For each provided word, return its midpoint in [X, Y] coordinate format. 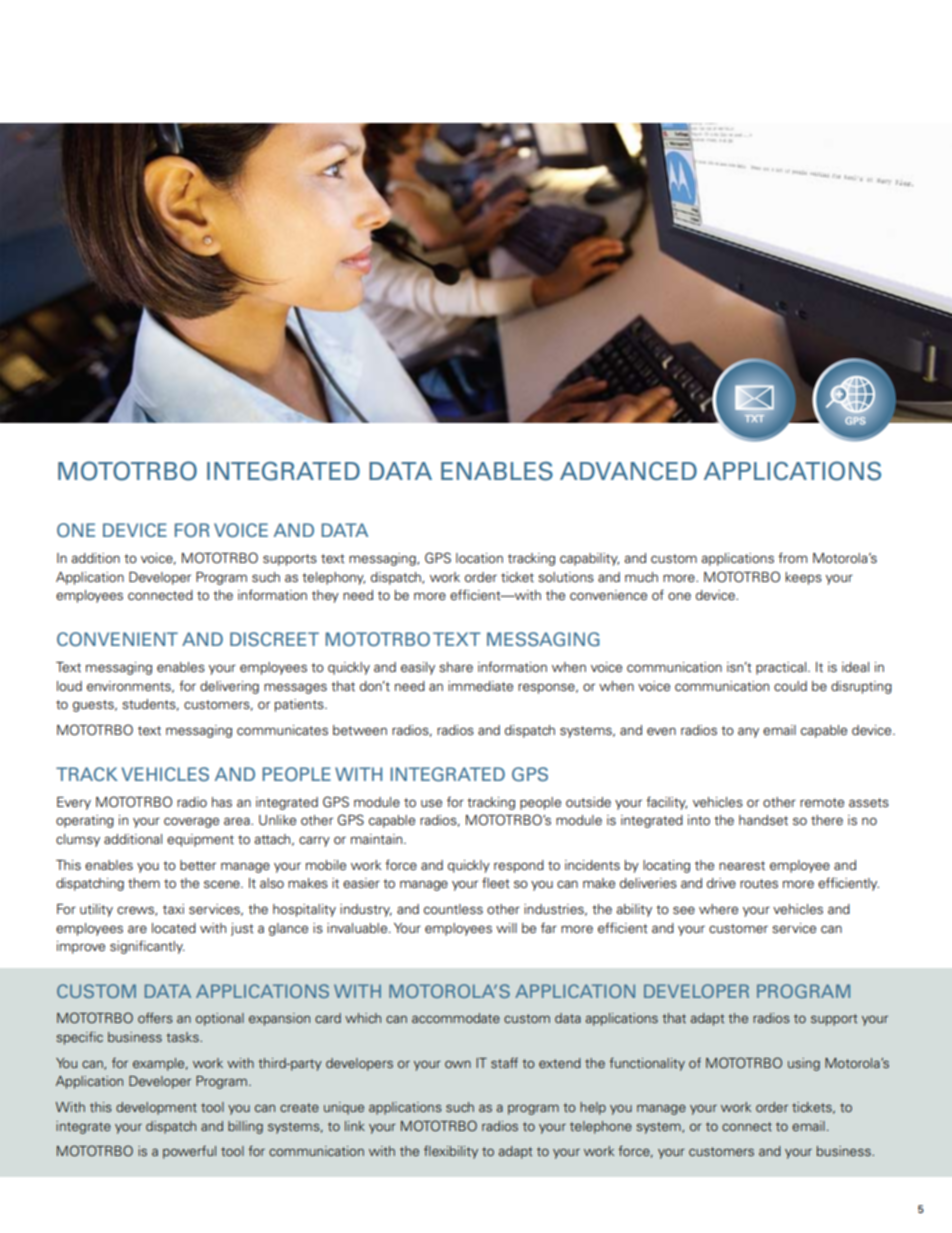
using [804, 1064]
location [479, 558]
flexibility [451, 1152]
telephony [333, 578]
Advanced [628, 471]
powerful [189, 1152]
